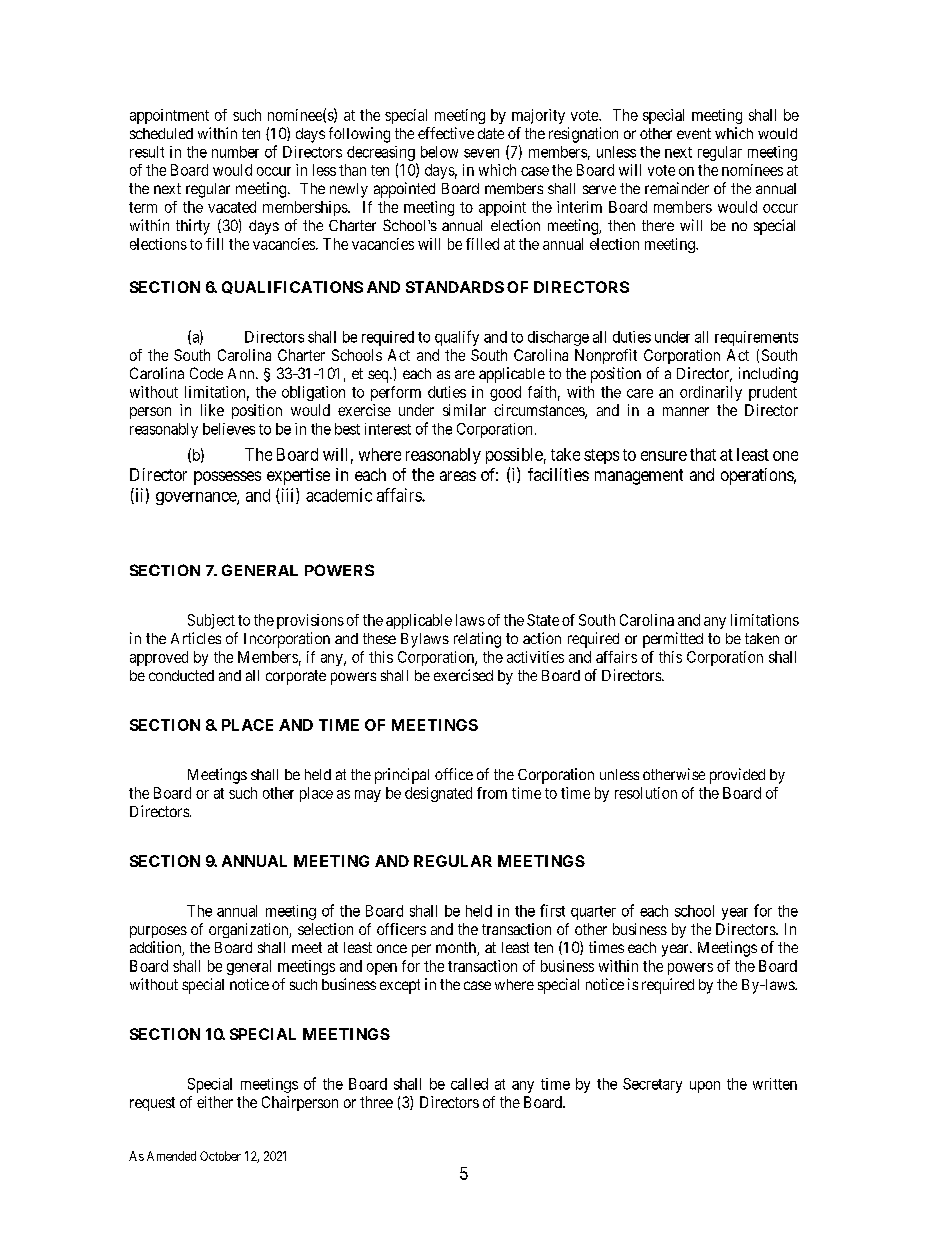  I want to click on either, so click(215, 1102).
